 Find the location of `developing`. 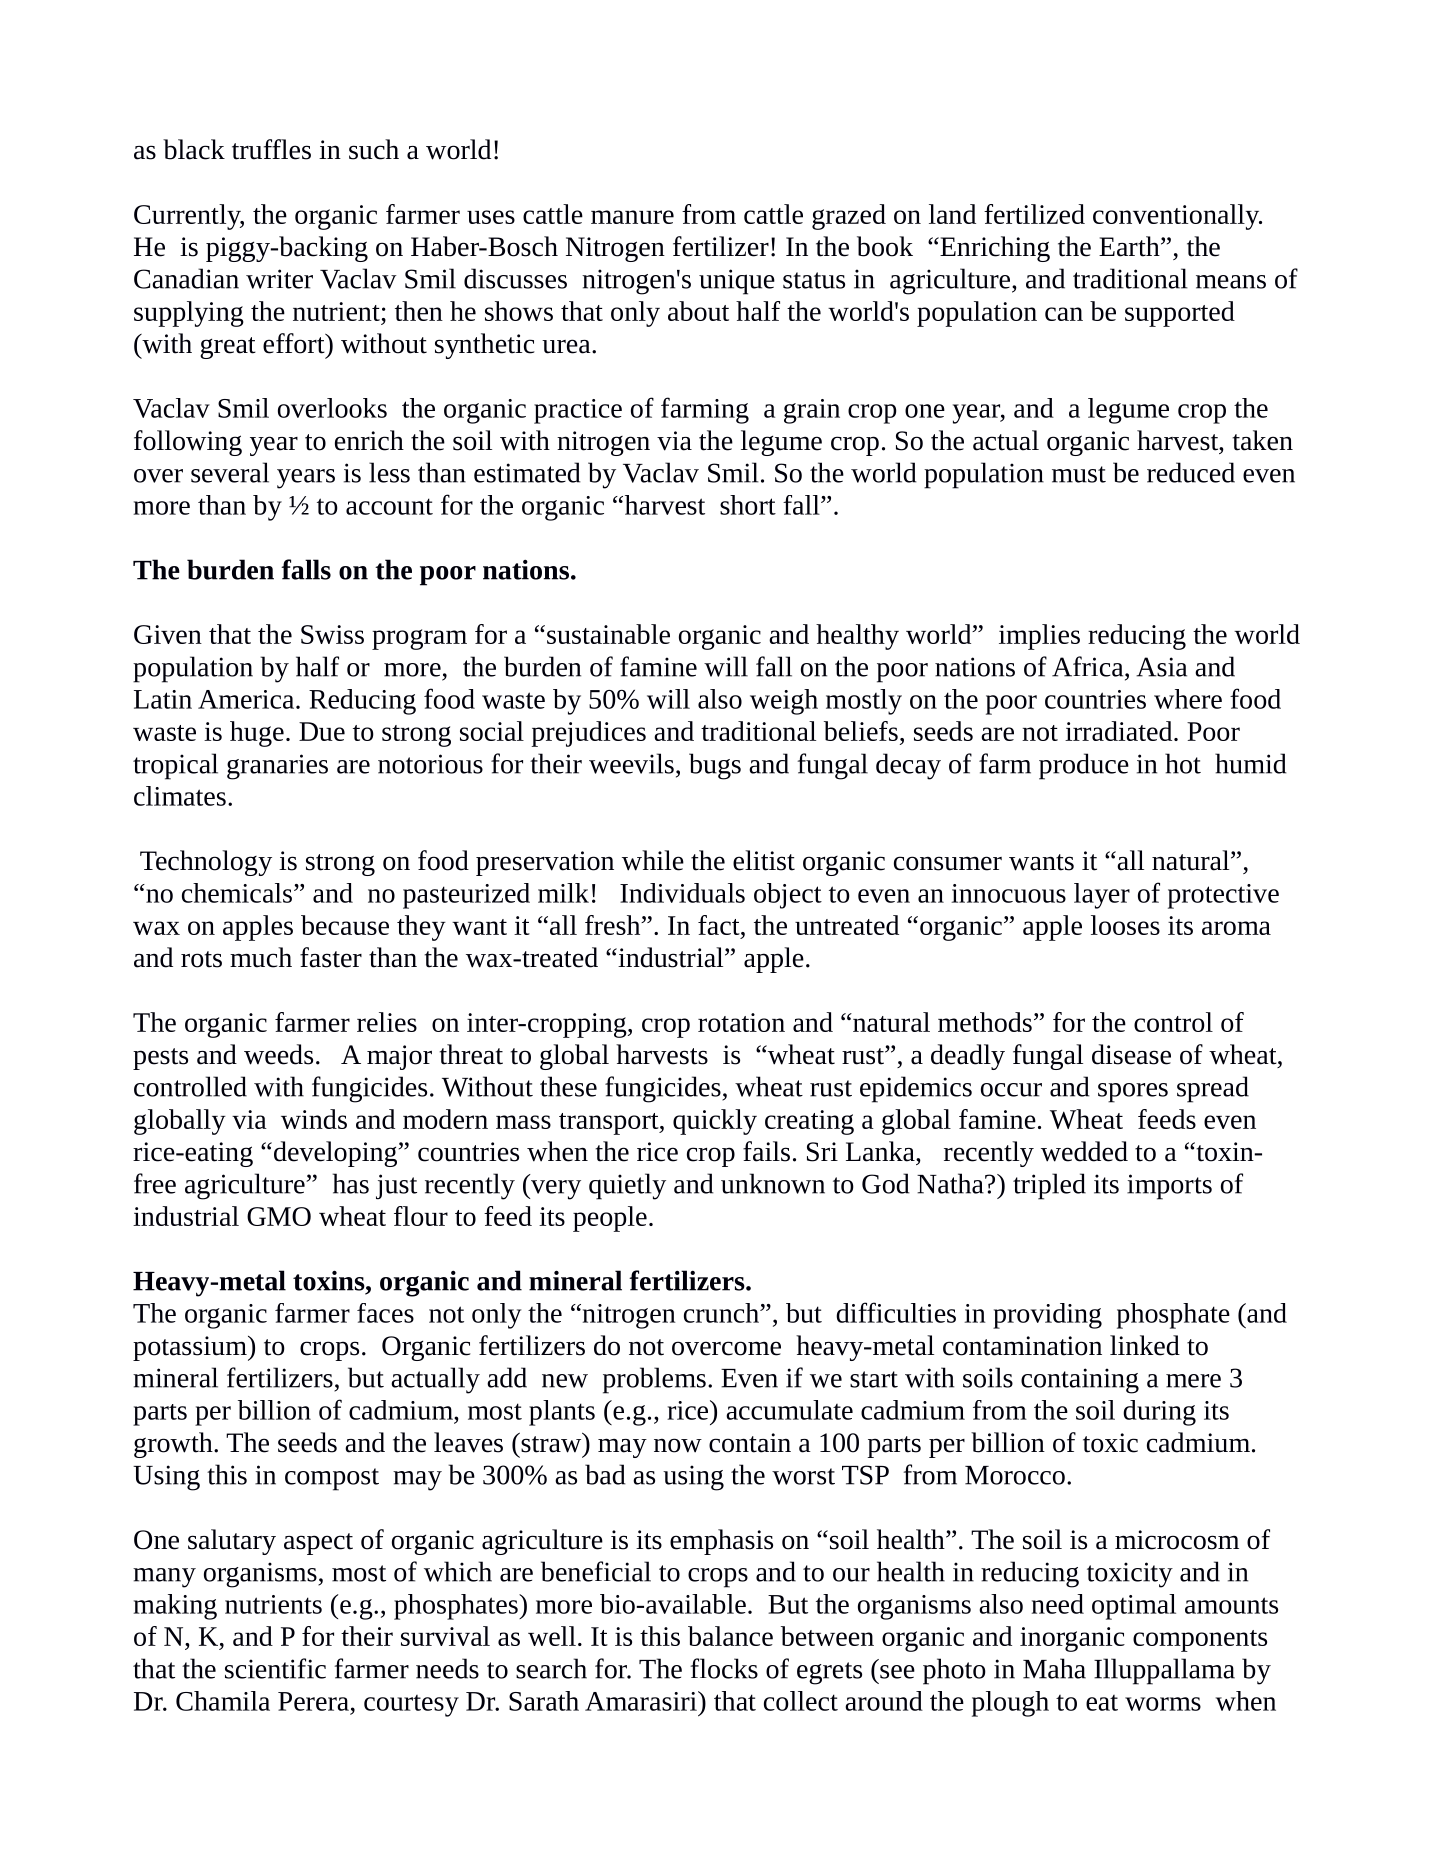

developing is located at coordinates (334, 1154).
